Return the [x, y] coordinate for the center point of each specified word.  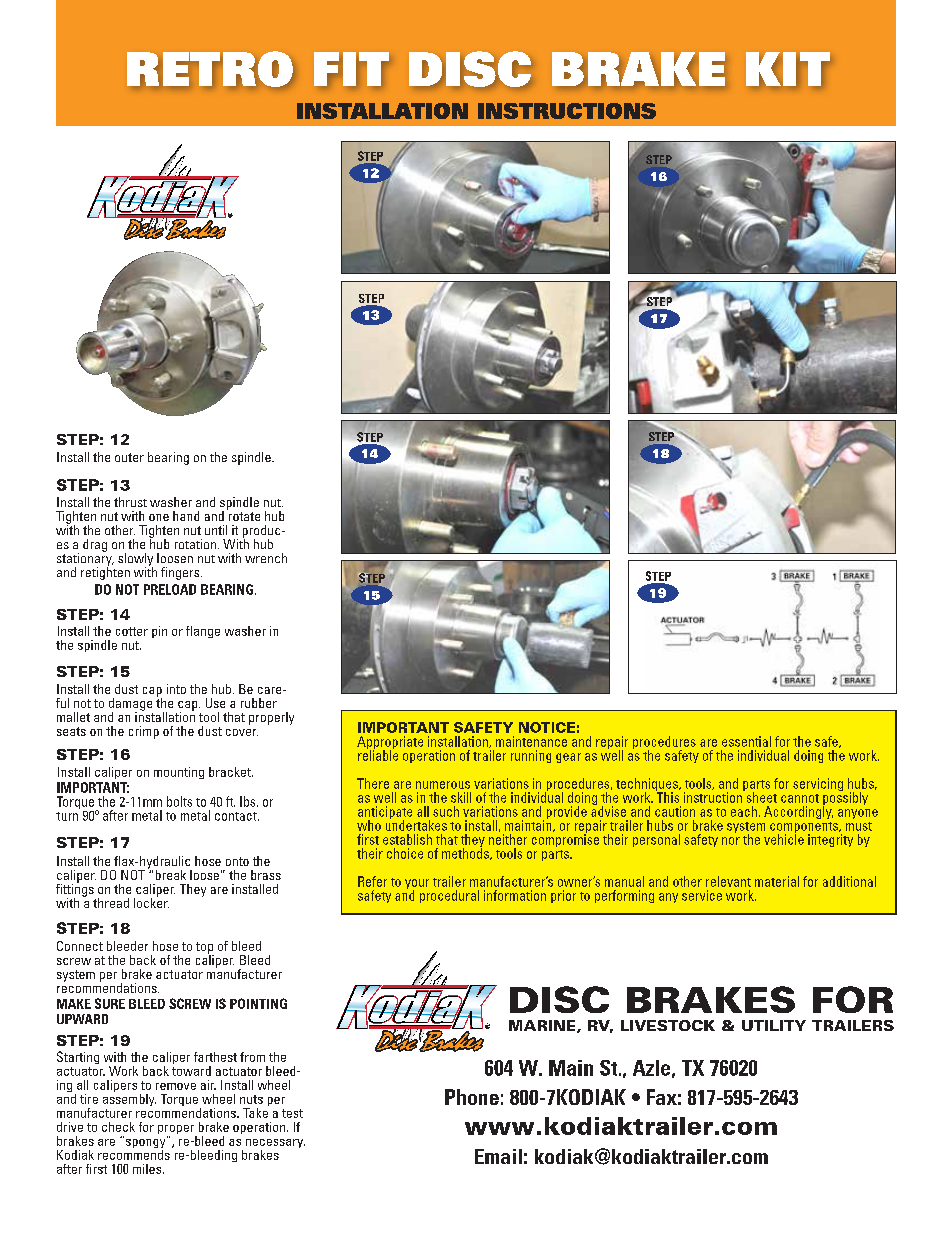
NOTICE [547, 727]
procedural [449, 896]
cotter [132, 631]
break [171, 875]
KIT [788, 69]
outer [129, 457]
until [216, 530]
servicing [818, 784]
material [777, 881]
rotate [244, 516]
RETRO [210, 69]
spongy [145, 1143]
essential [746, 741]
